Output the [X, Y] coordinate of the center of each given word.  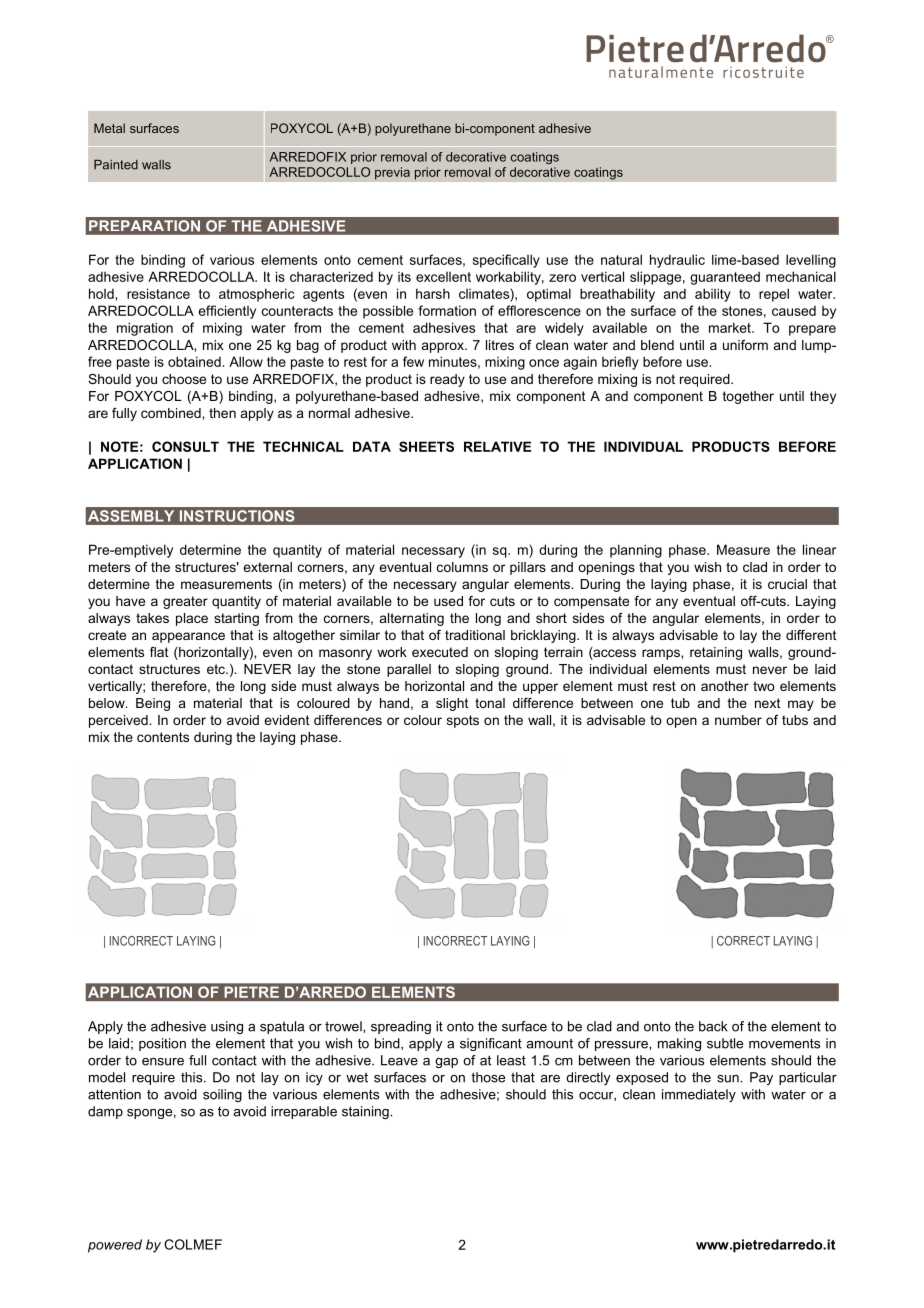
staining [366, 1112]
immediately [699, 1095]
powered [115, 1246]
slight [452, 704]
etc [217, 669]
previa [392, 173]
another [725, 686]
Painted [116, 165]
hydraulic [677, 261]
